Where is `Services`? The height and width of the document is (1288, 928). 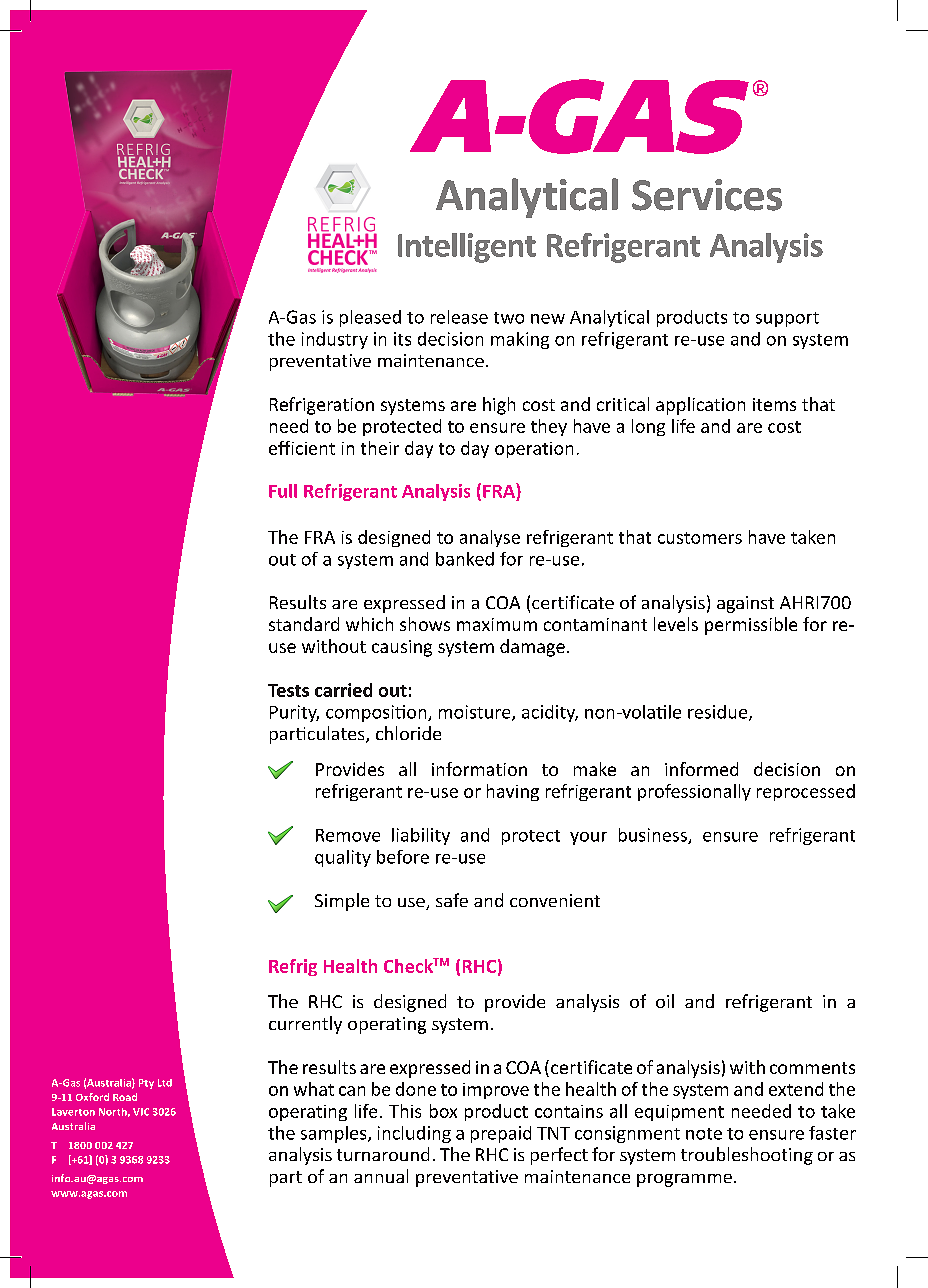
Services is located at coordinates (707, 195).
